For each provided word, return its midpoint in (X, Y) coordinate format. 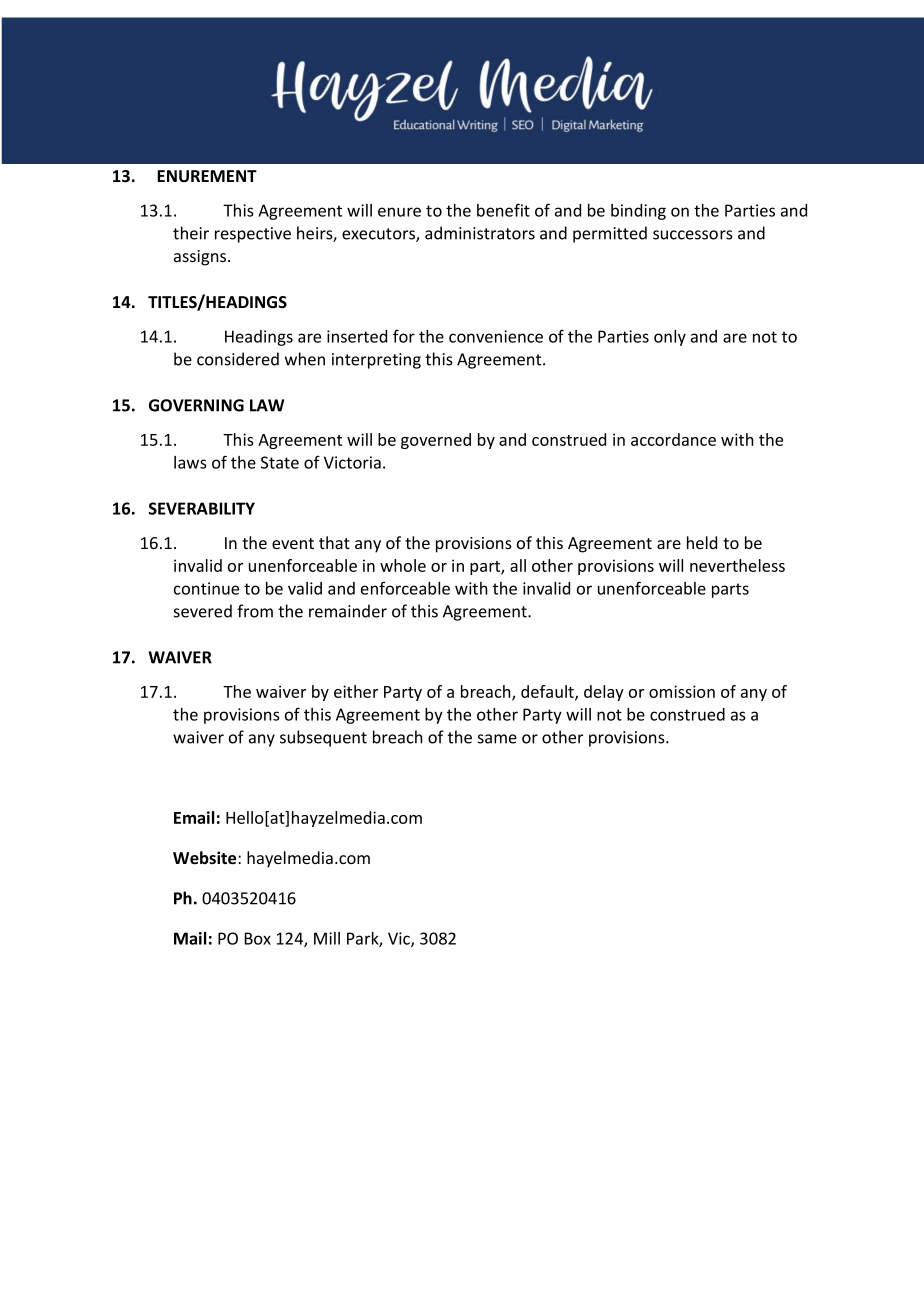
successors (693, 235)
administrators (480, 233)
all (518, 565)
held (702, 542)
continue (206, 588)
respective (253, 235)
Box (258, 938)
